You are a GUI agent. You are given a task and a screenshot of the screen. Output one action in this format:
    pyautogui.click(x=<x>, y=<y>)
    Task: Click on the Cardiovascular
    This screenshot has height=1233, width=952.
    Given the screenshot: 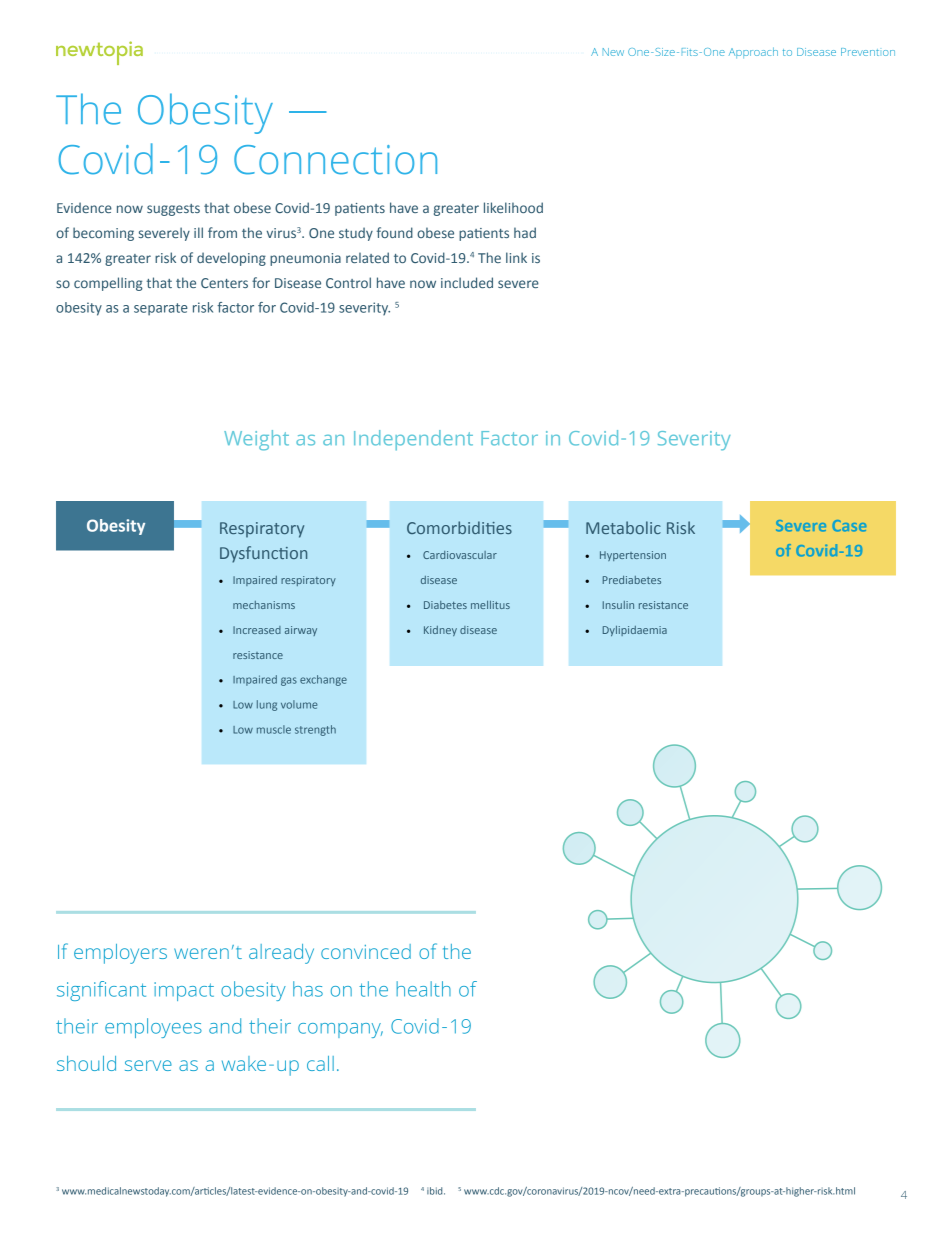 What is the action you would take?
    pyautogui.click(x=460, y=555)
